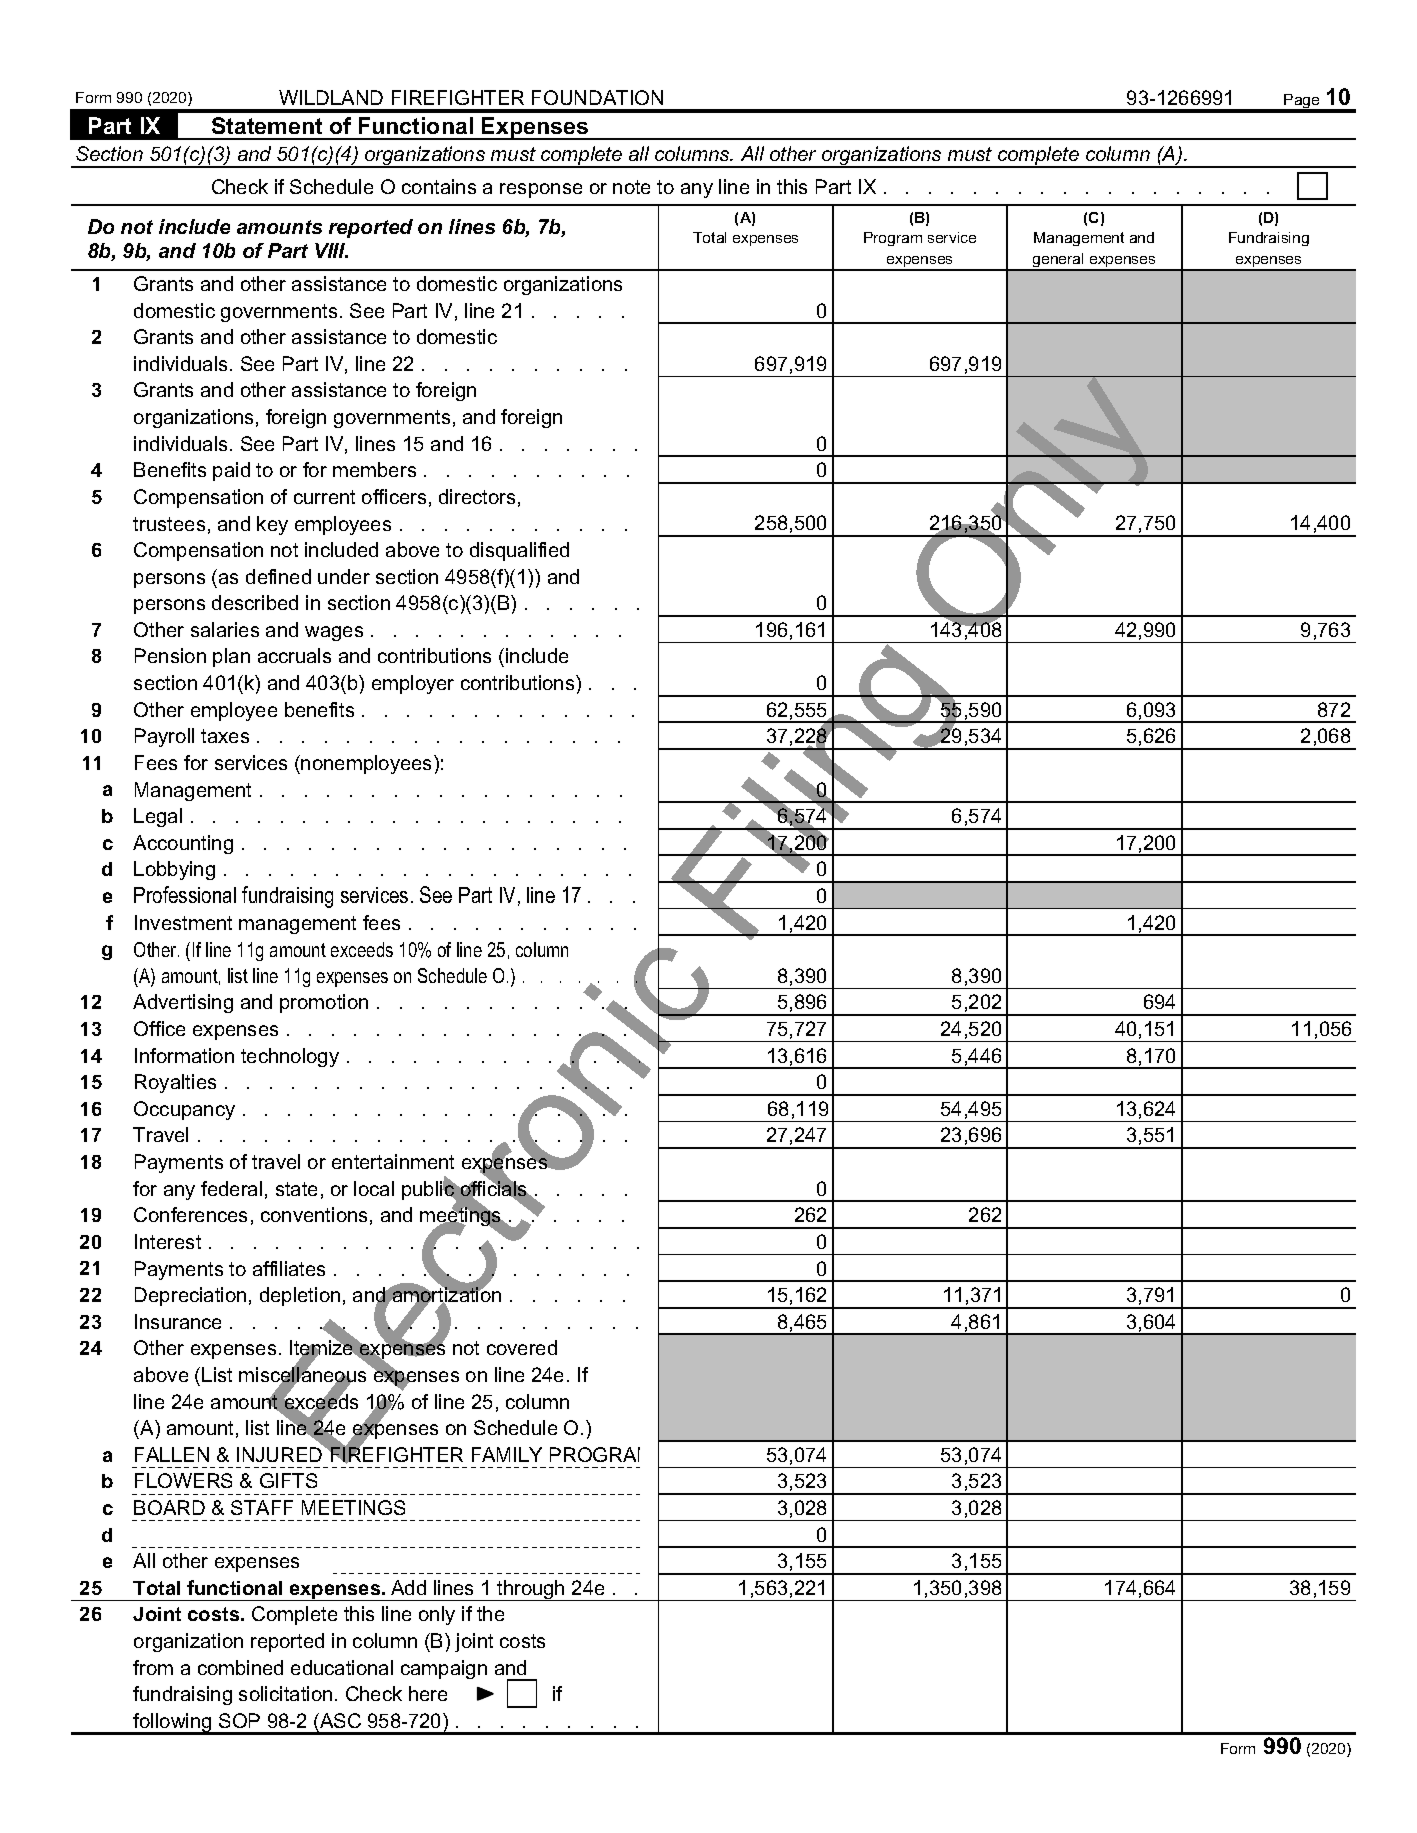 The width and height of the screenshot is (1417, 1833). What do you see at coordinates (231, 1188) in the screenshot?
I see `federal` at bounding box center [231, 1188].
